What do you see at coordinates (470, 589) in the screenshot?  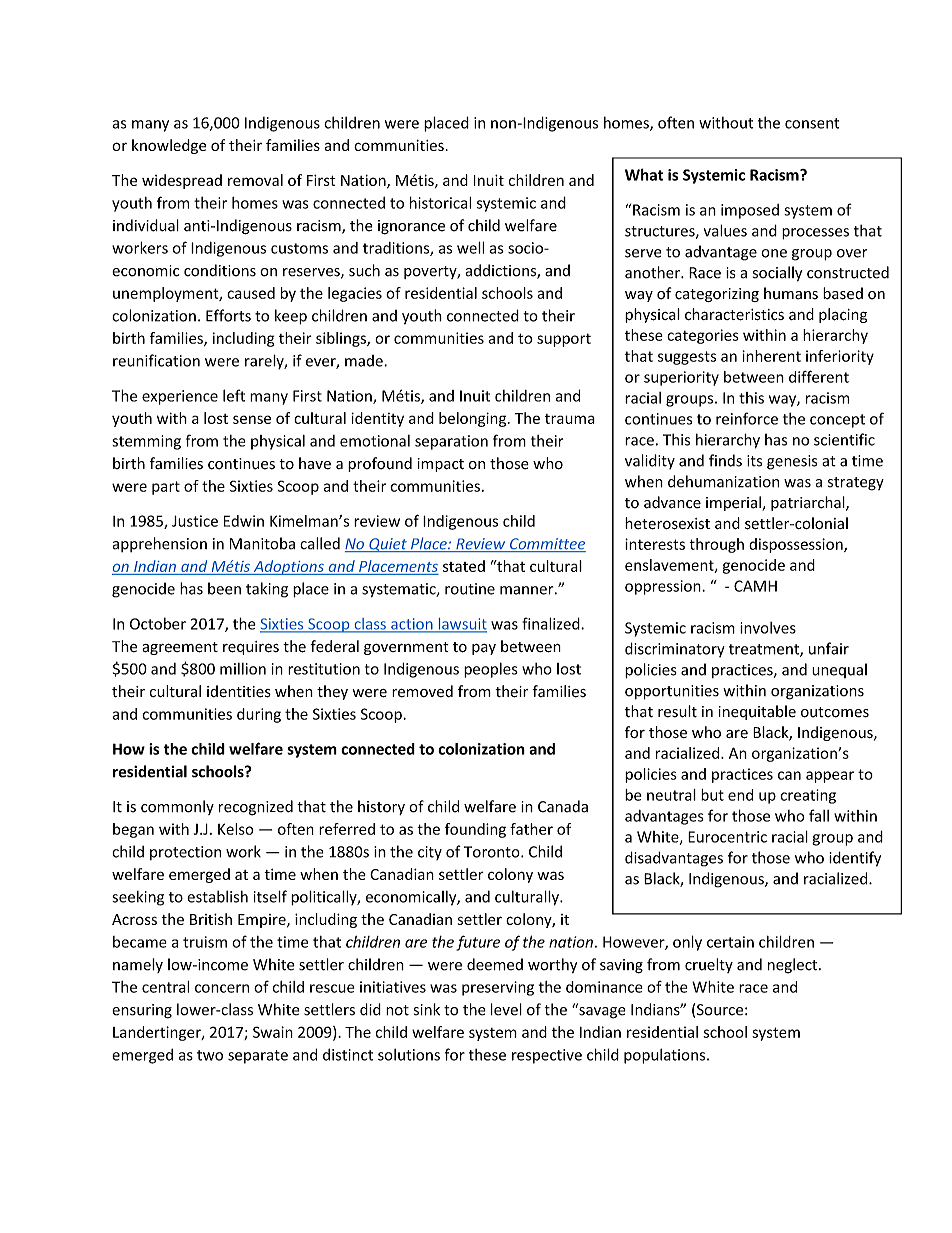 I see `routine` at bounding box center [470, 589].
